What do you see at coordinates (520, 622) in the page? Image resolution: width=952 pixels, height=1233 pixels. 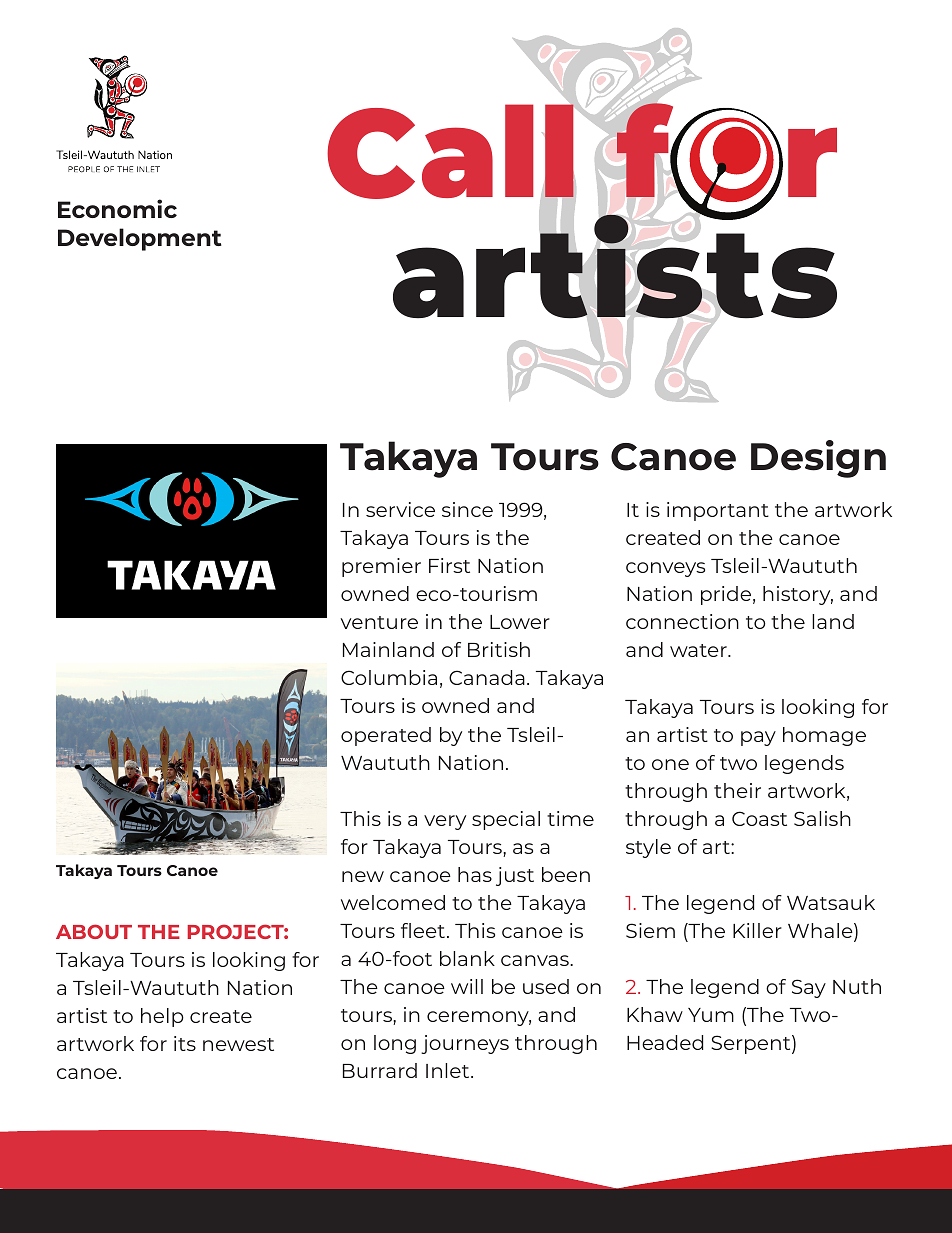 I see `Lower` at bounding box center [520, 622].
